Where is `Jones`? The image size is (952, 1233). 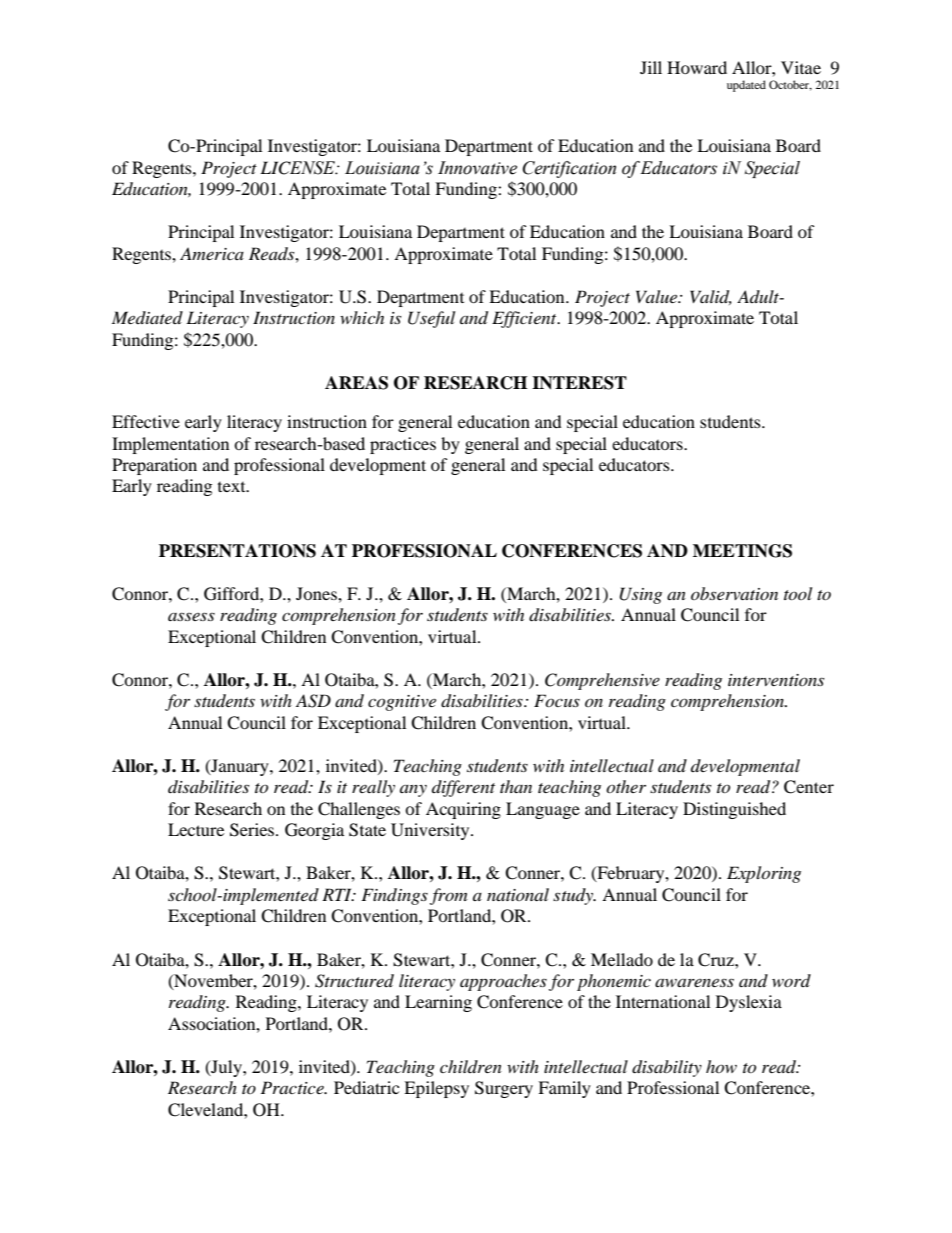 Jones is located at coordinates (317, 593).
